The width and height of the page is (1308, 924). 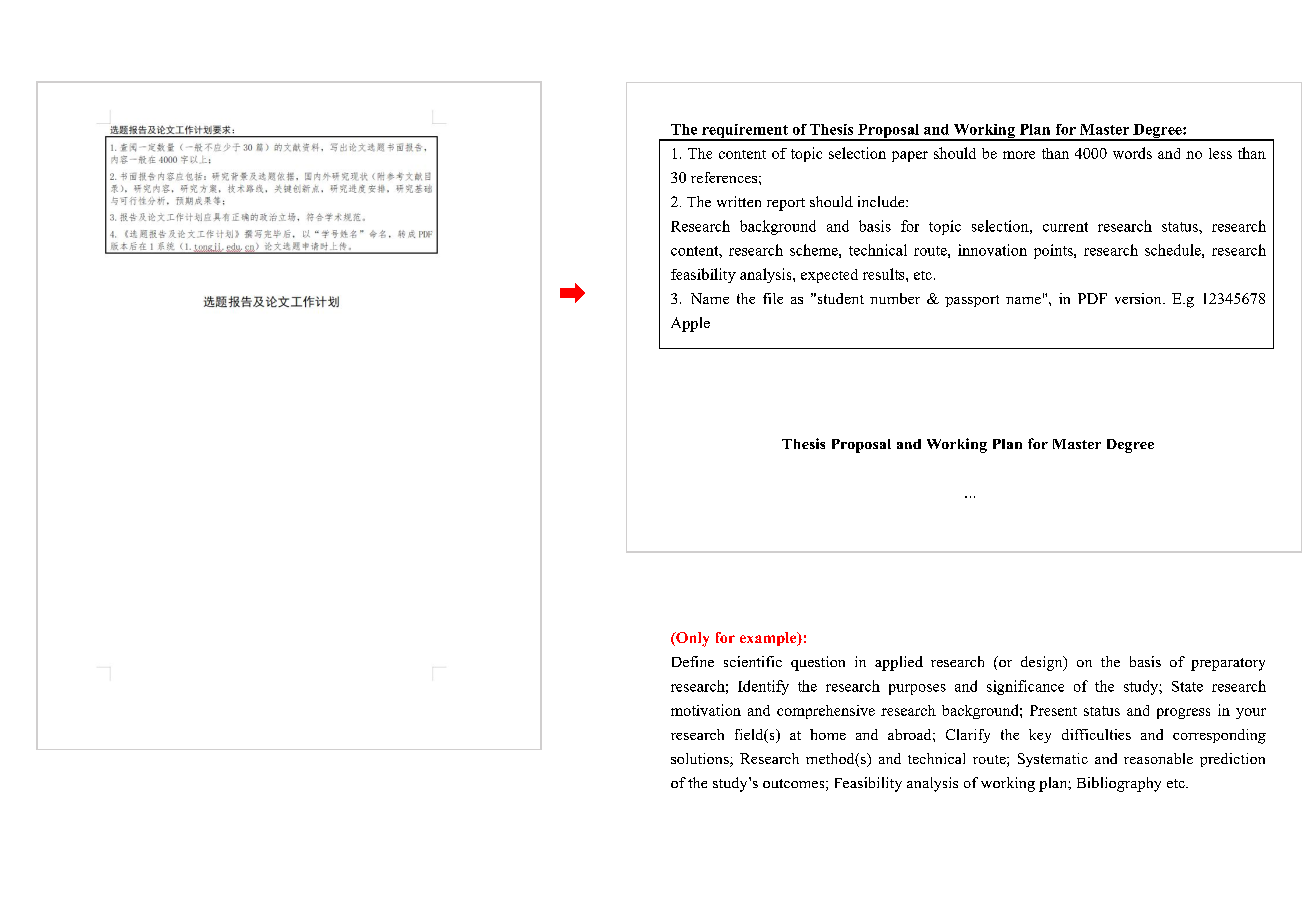 What do you see at coordinates (745, 132) in the page?
I see `requirement` at bounding box center [745, 132].
